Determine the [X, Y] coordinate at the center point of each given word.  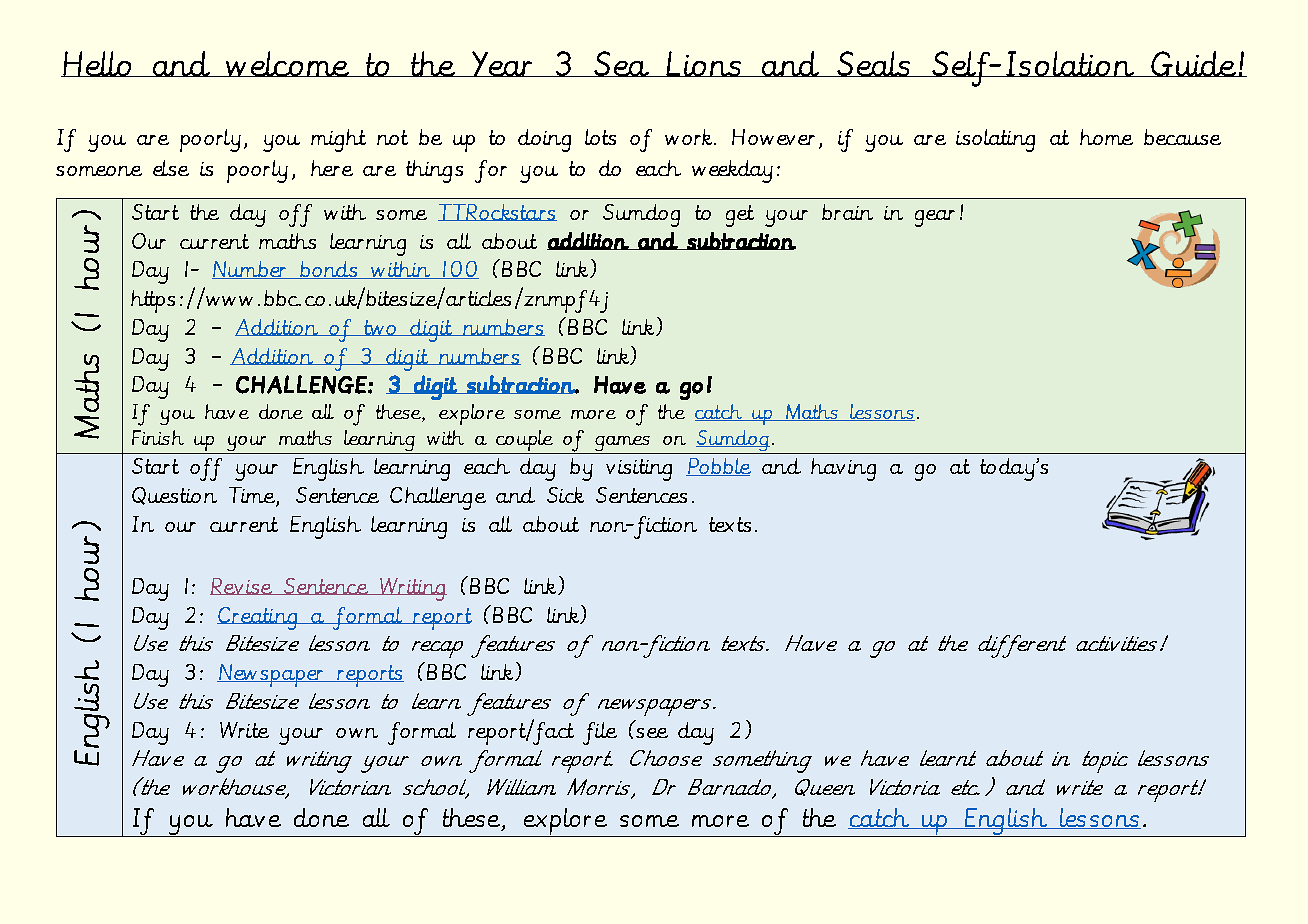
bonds [329, 270]
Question [174, 496]
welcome [288, 64]
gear [935, 218]
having [843, 469]
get [740, 216]
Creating [258, 618]
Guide [1194, 64]
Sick [565, 495]
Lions [704, 64]
